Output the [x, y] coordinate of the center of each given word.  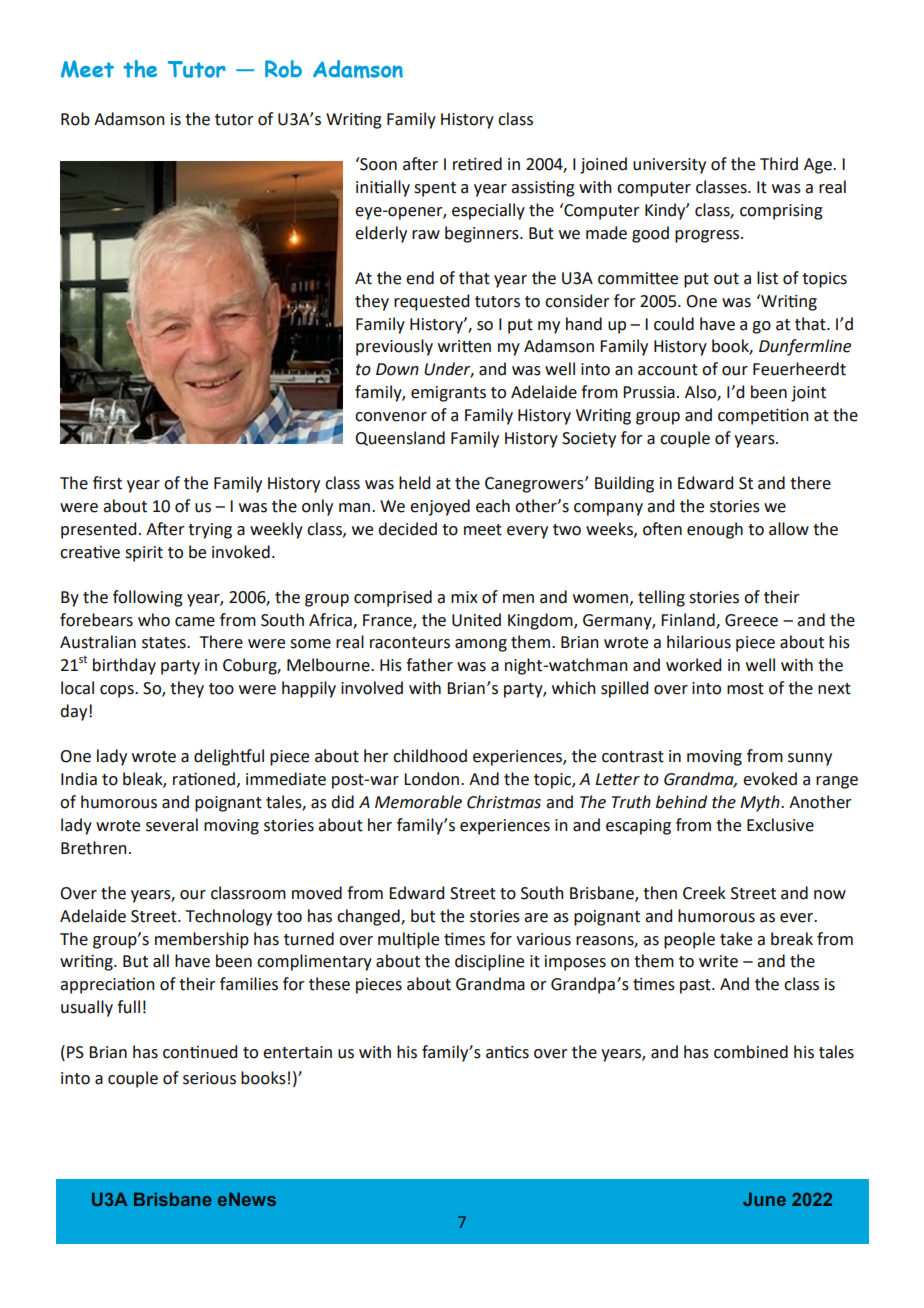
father [429, 665]
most [745, 689]
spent [435, 189]
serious [209, 1078]
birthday [124, 666]
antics [507, 1052]
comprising [781, 212]
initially [383, 188]
